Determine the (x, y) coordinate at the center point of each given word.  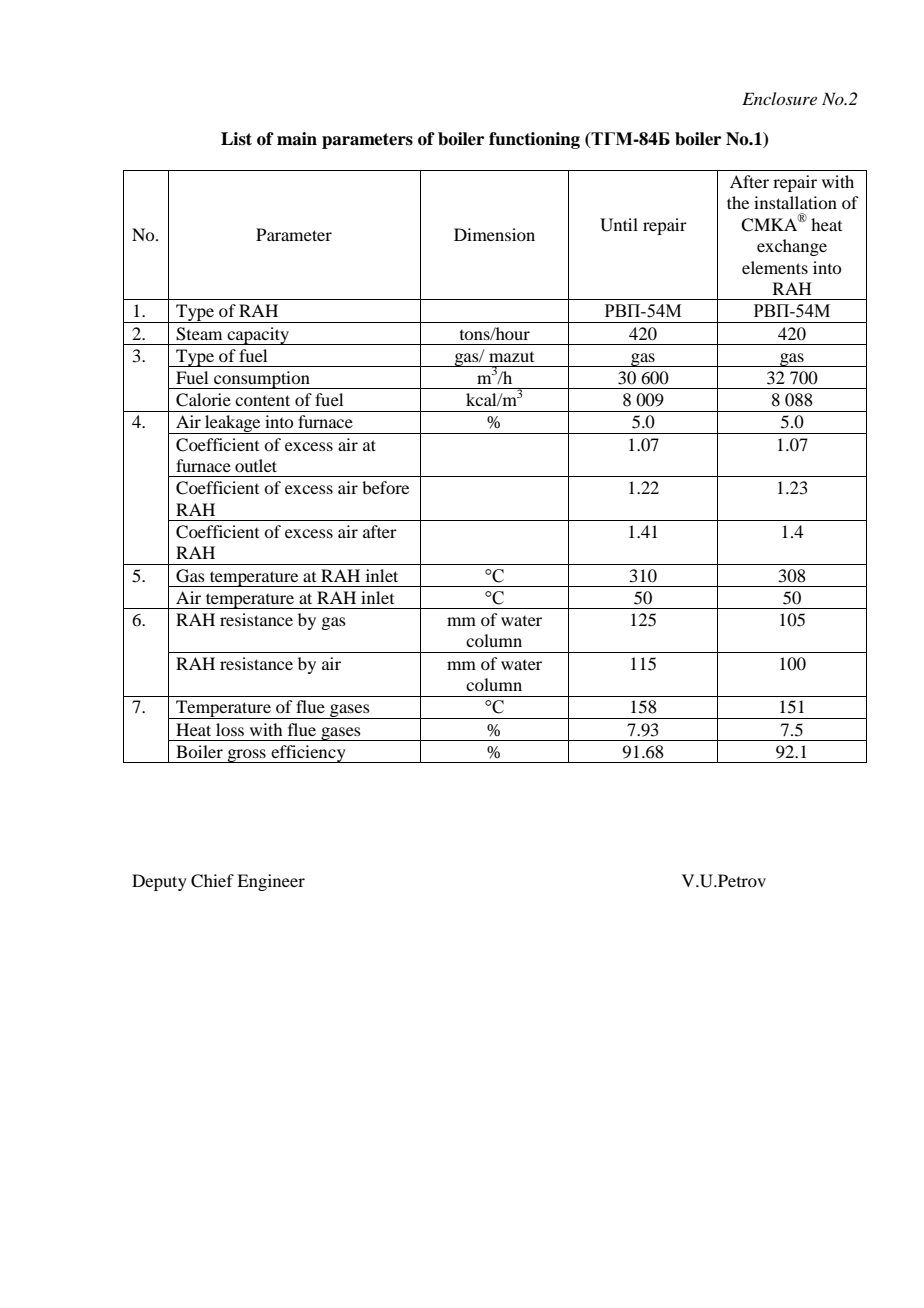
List (236, 139)
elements (775, 267)
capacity (258, 336)
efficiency (308, 754)
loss (230, 729)
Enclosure (779, 98)
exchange (792, 247)
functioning (534, 140)
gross (246, 756)
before (385, 487)
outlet (256, 465)
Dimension (494, 234)
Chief (212, 881)
